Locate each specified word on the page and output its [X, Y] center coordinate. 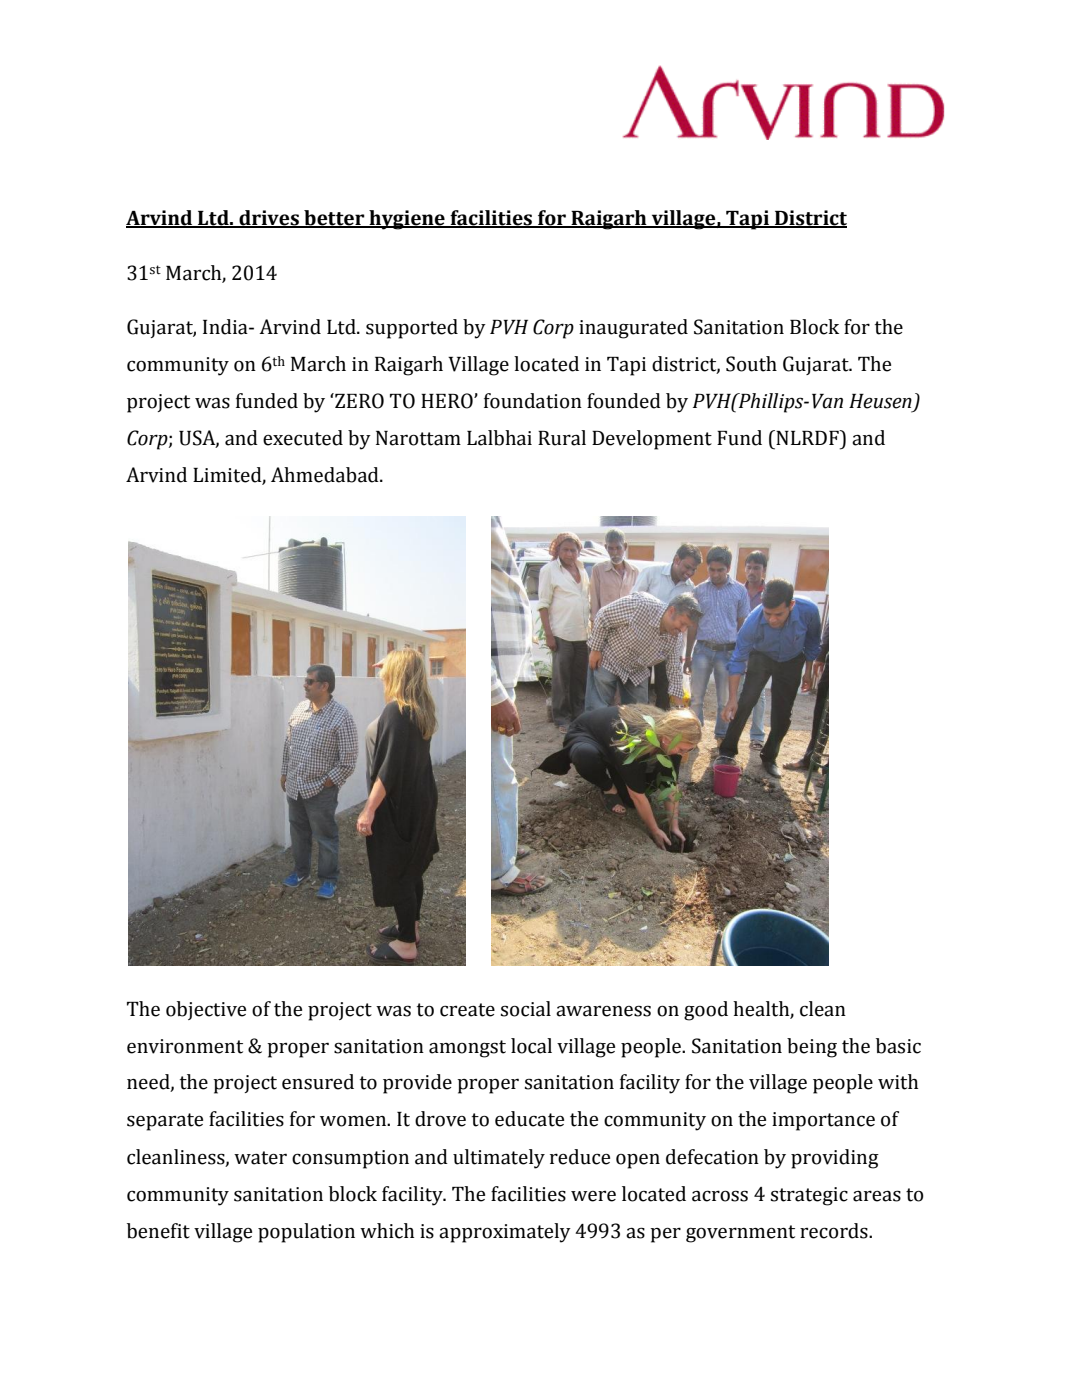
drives [269, 219]
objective [206, 1010]
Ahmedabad [326, 475]
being [812, 1048]
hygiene [407, 220]
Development [652, 440]
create [467, 1010]
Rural [562, 438]
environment [185, 1046]
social [526, 1009]
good [706, 1011]
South [751, 364]
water [260, 1158]
